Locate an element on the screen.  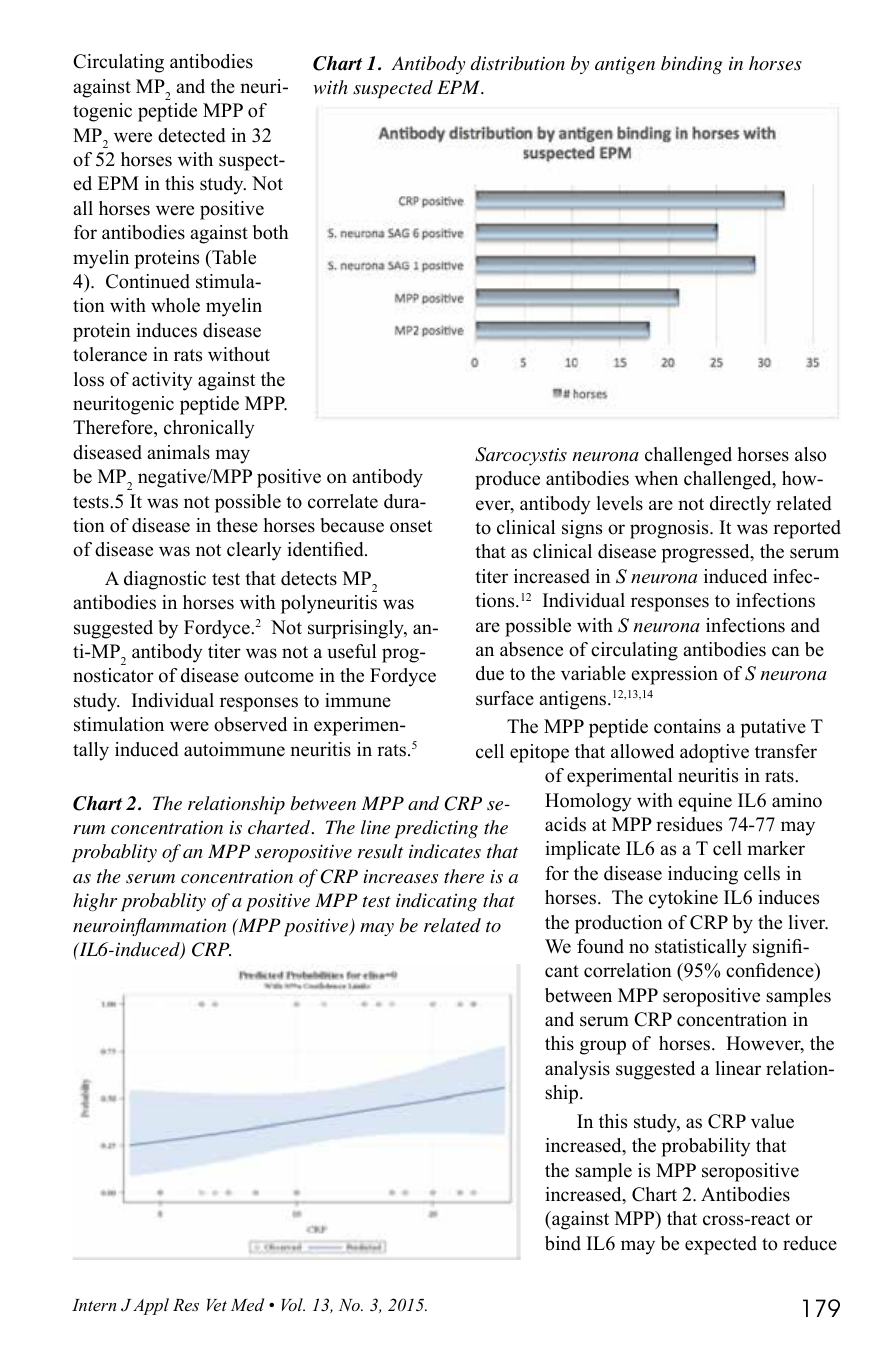
contains is located at coordinates (687, 726).
